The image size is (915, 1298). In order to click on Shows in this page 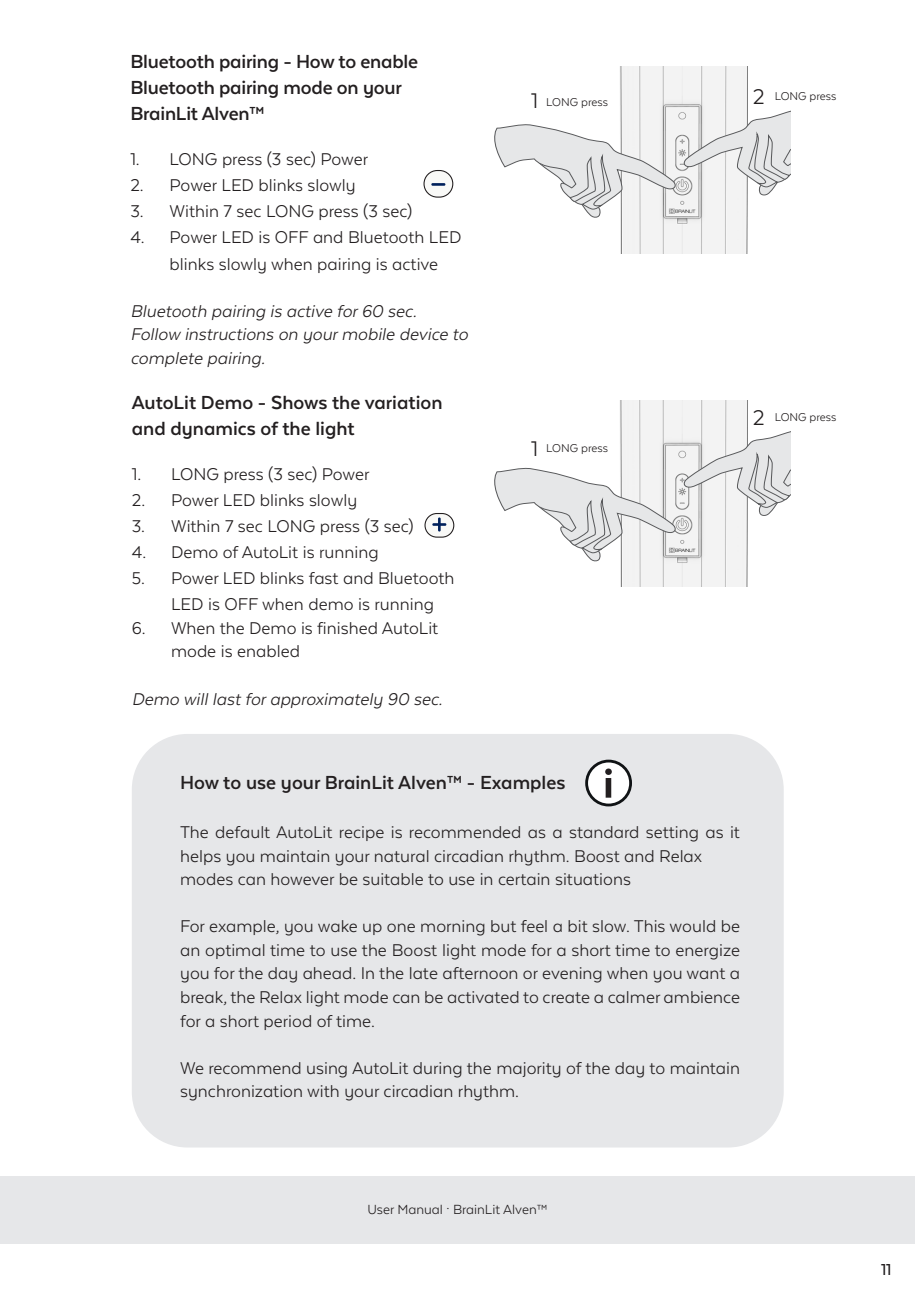, I will do `click(299, 402)`.
